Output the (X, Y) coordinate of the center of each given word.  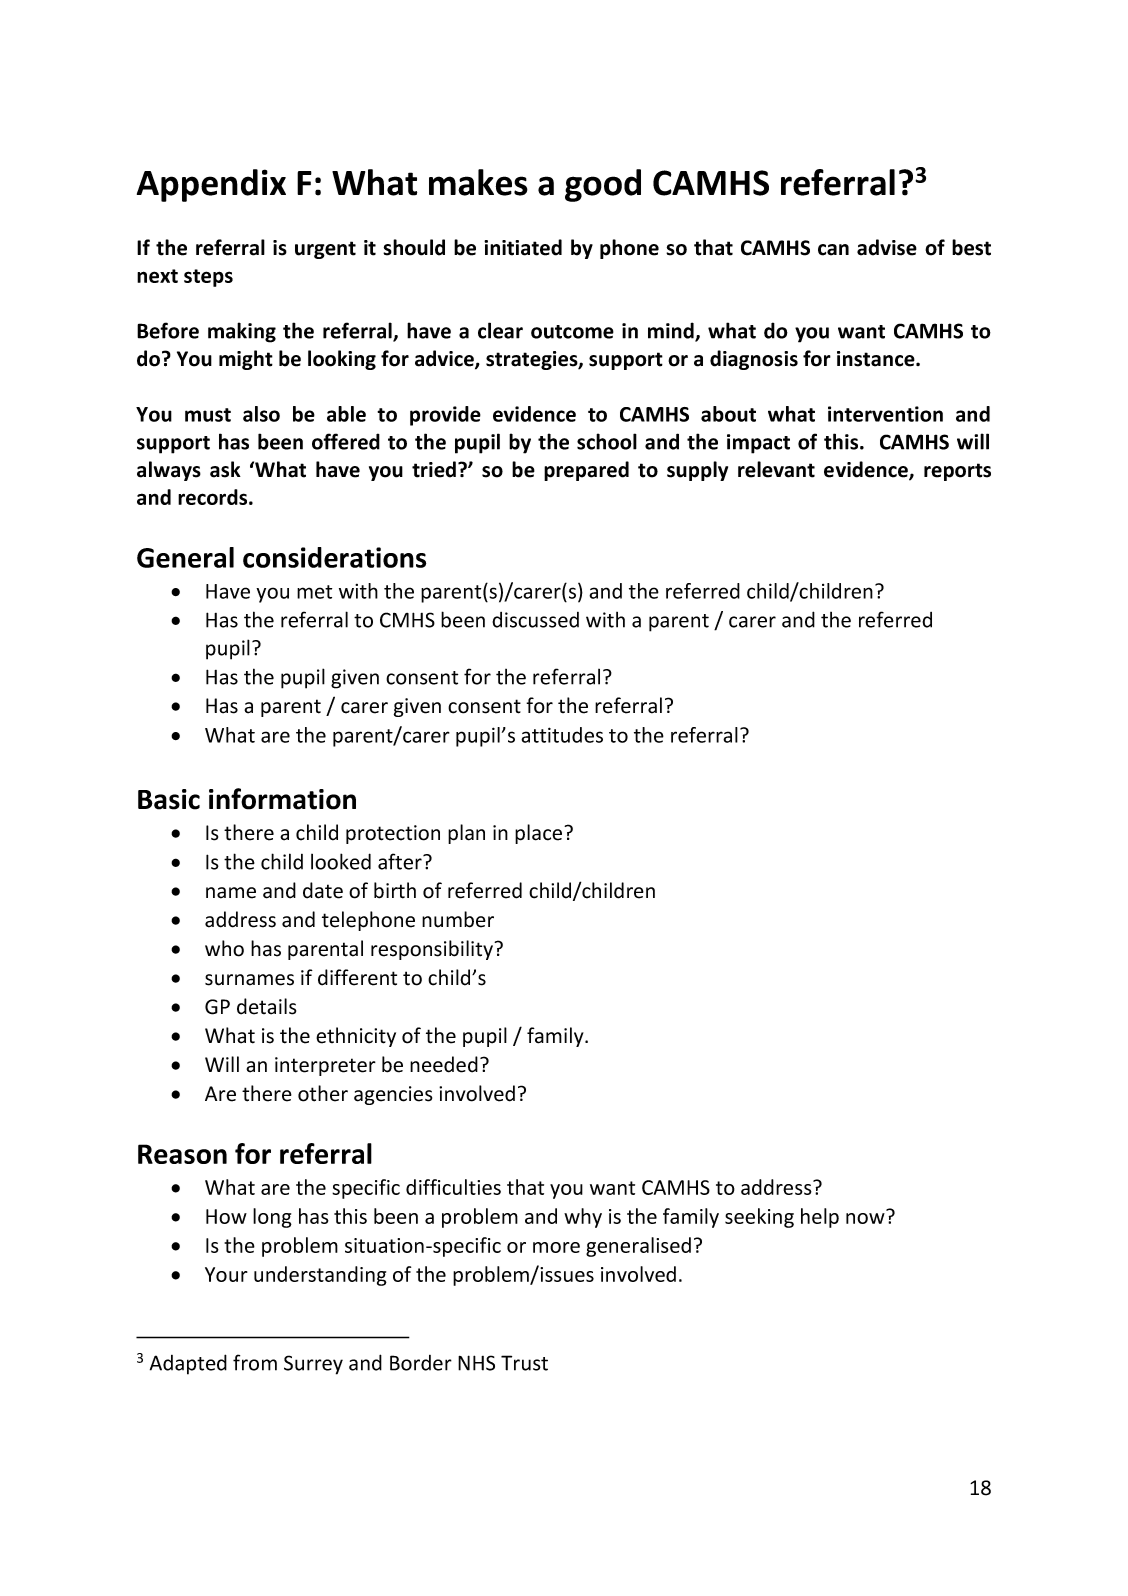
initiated (523, 247)
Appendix (211, 185)
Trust (524, 1363)
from (255, 1362)
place (540, 834)
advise (887, 247)
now (865, 1218)
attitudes (562, 735)
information (282, 799)
